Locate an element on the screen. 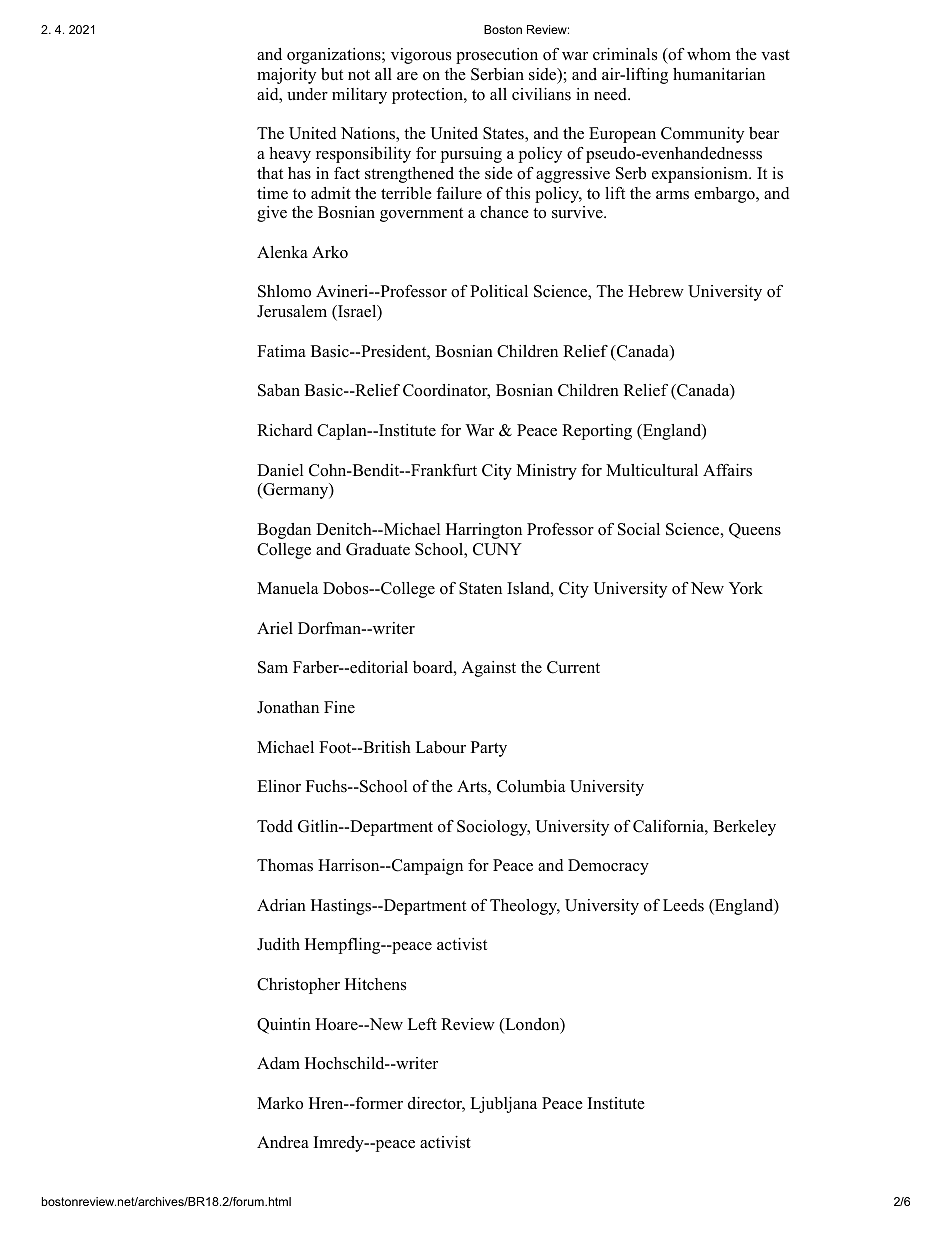 This screenshot has width=952, height=1233. Hebrew is located at coordinates (656, 291).
